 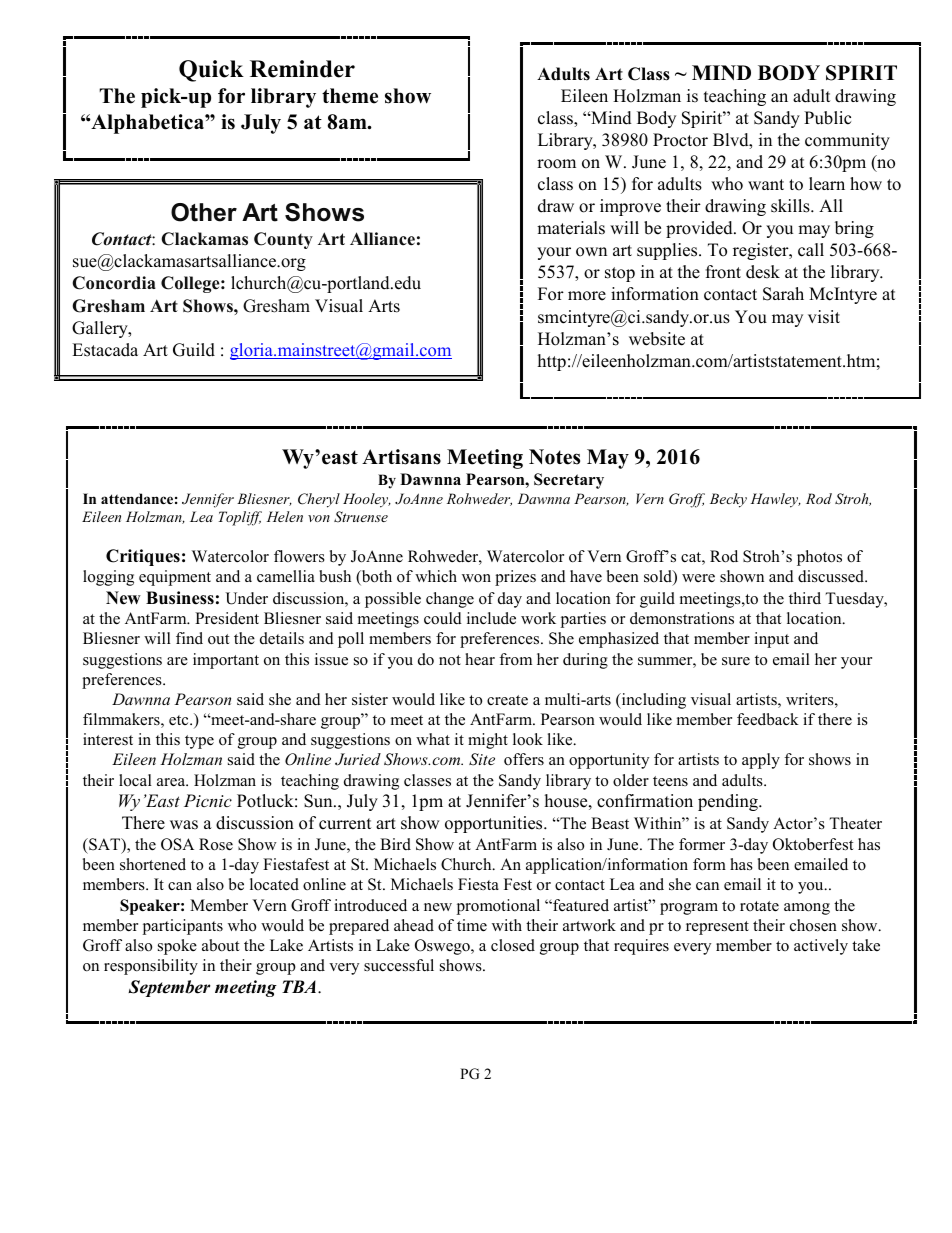 What do you see at coordinates (827, 118) in the document?
I see `Public` at bounding box center [827, 118].
